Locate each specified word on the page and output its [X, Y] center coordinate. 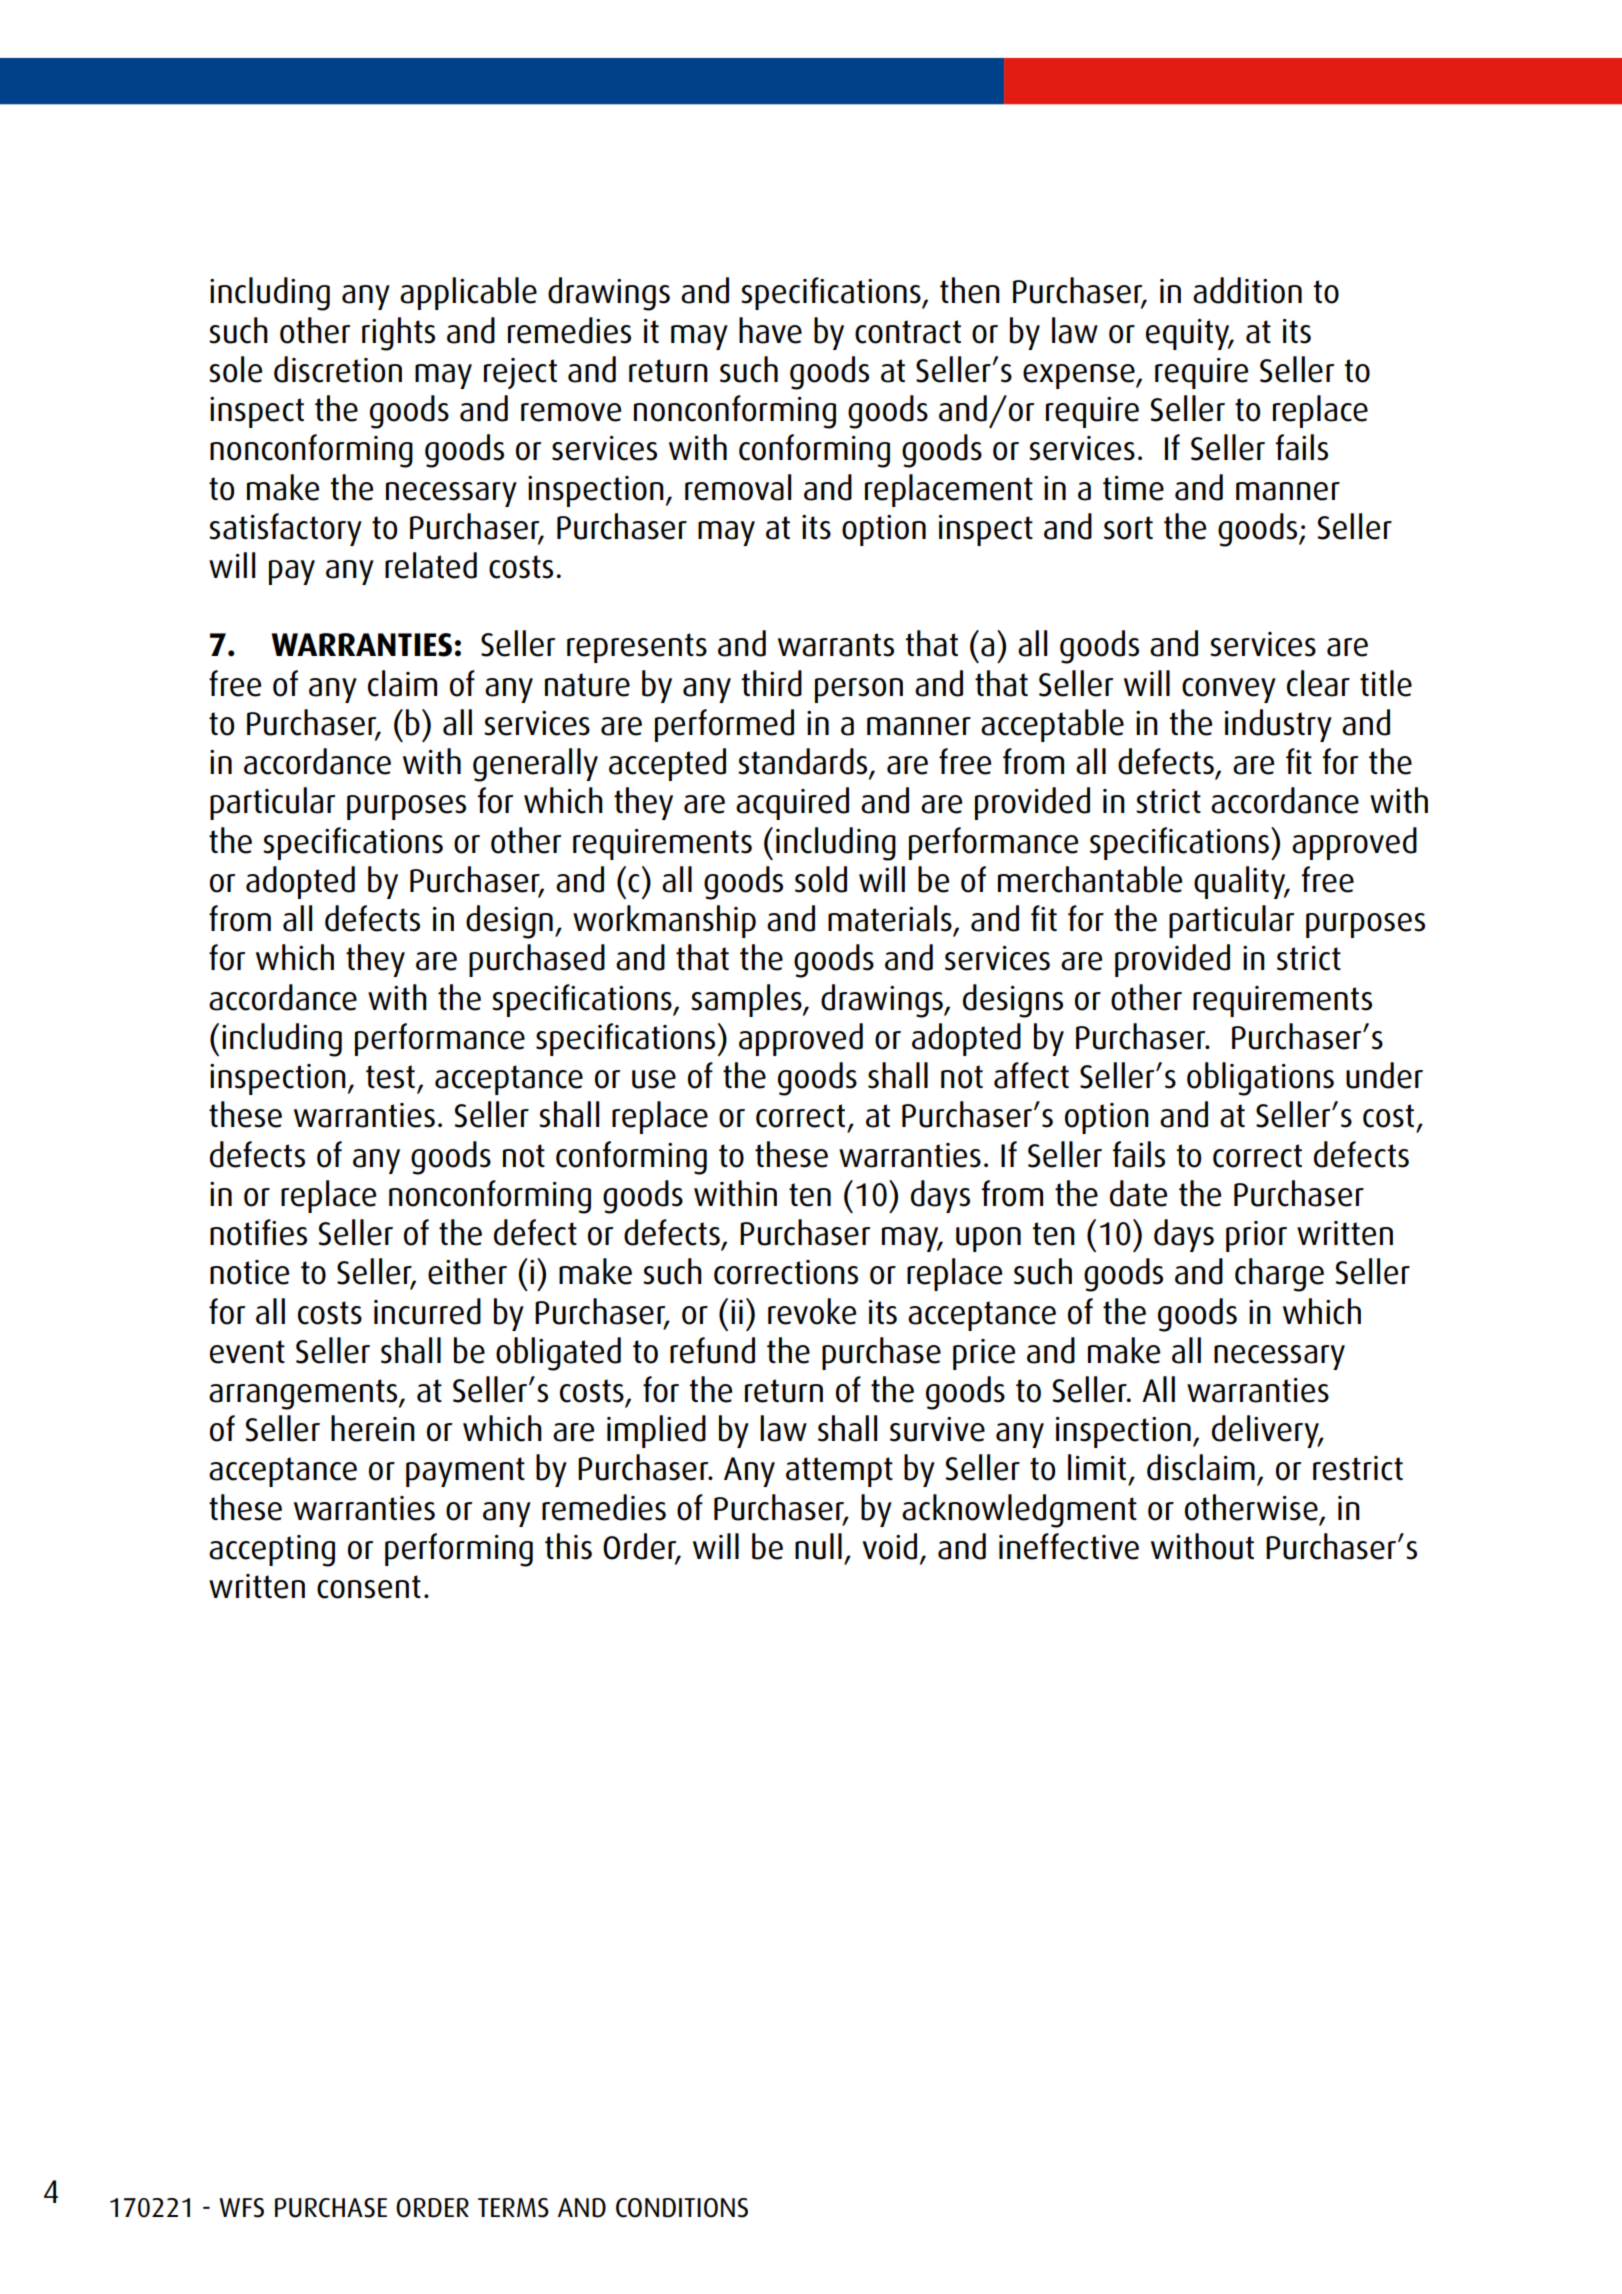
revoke [812, 1311]
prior [1256, 1236]
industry [1278, 725]
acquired [792, 803]
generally [535, 765]
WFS [241, 2208]
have [770, 330]
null [818, 1546]
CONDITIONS [682, 2208]
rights [398, 334]
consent [369, 1587]
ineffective [1069, 1546]
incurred [427, 1311]
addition [1247, 290]
